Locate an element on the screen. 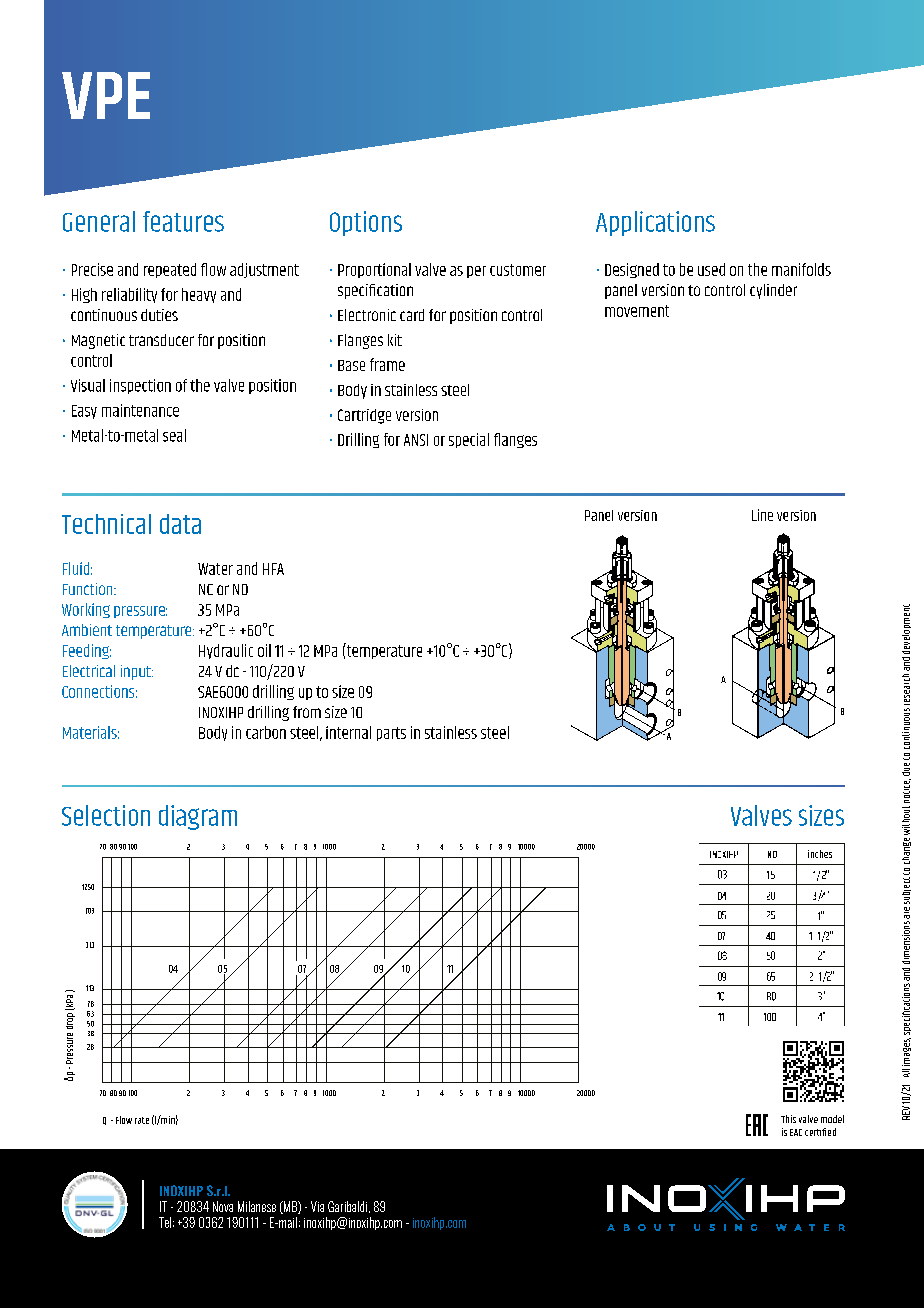 The image size is (924, 1308). special is located at coordinates (469, 440).
